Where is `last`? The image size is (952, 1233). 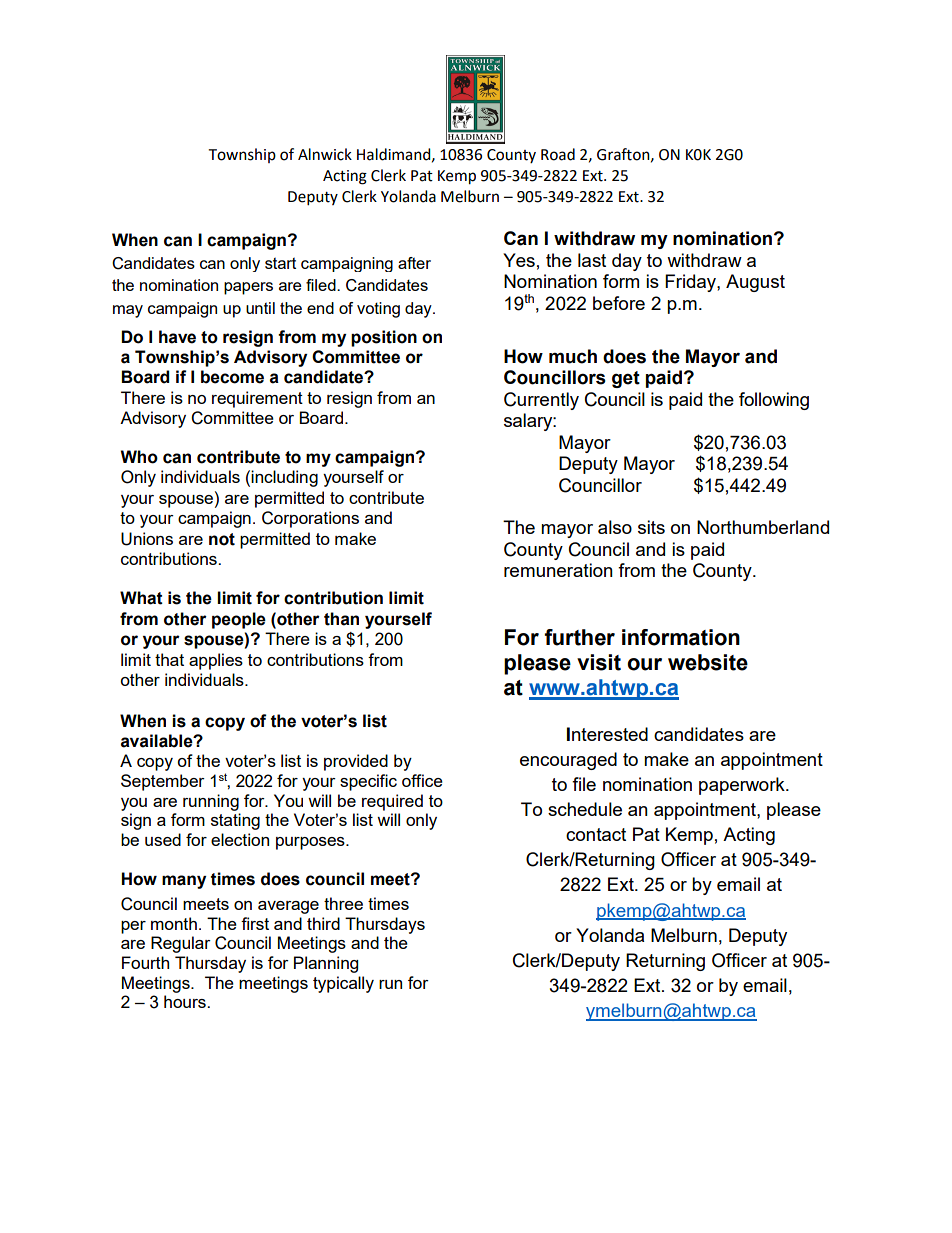
last is located at coordinates (592, 260).
